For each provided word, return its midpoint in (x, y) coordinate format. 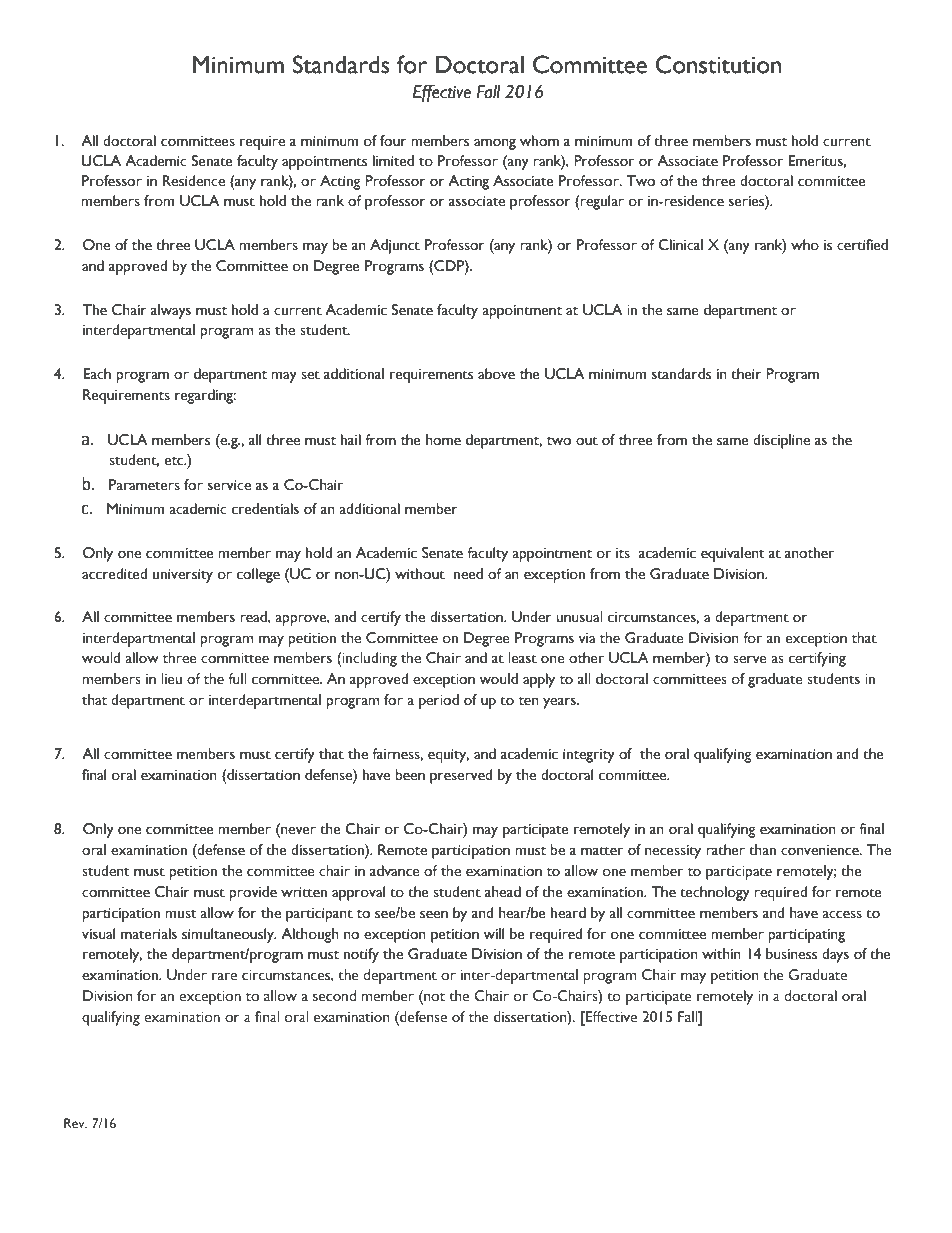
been (410, 775)
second (334, 996)
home (443, 440)
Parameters (144, 485)
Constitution (718, 64)
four (393, 141)
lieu (171, 679)
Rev (75, 1123)
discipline (781, 441)
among (495, 144)
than (762, 850)
